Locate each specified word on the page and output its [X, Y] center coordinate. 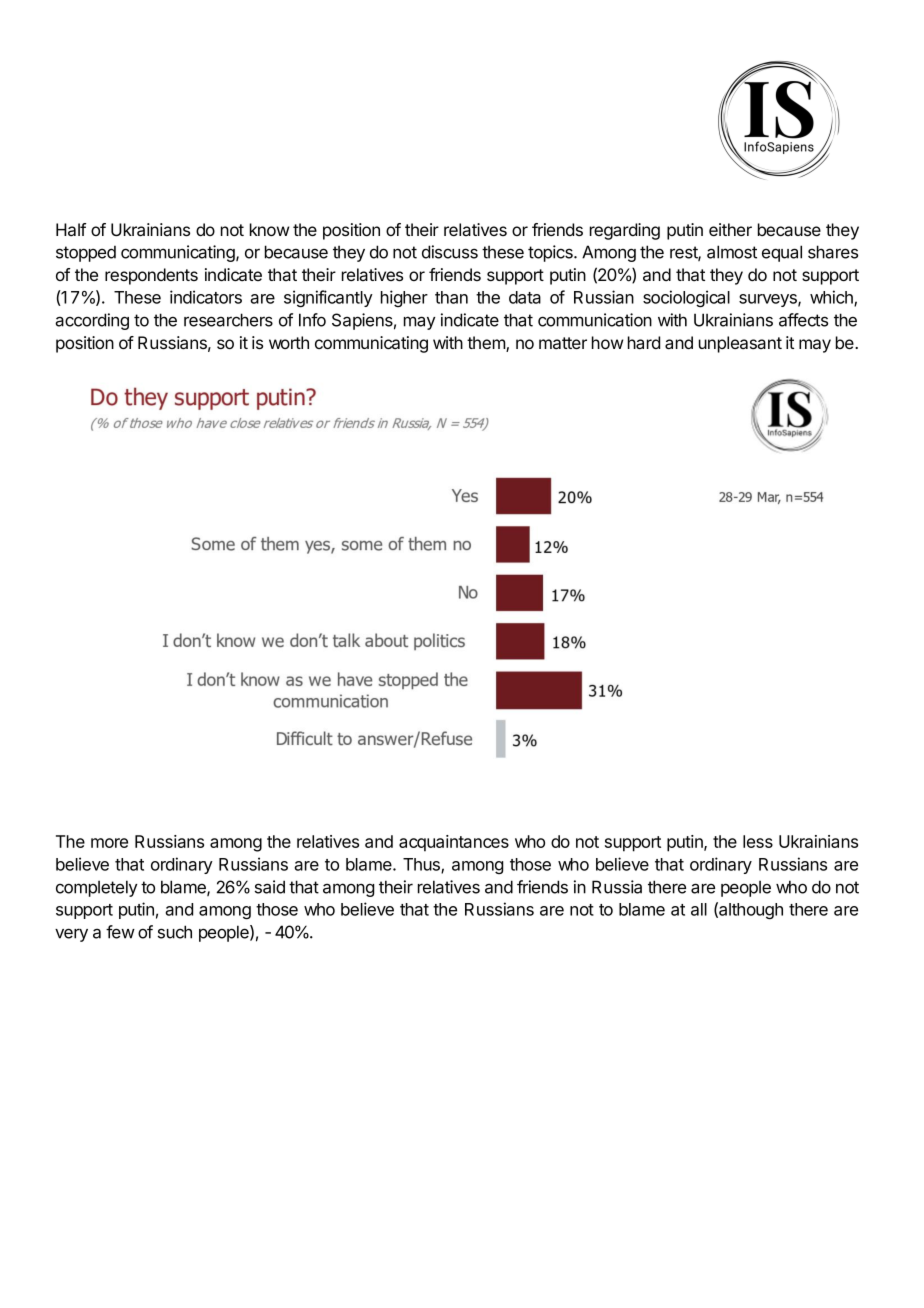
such [175, 932]
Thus [422, 865]
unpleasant [740, 344]
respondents [151, 276]
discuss [450, 252]
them [487, 344]
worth [289, 342]
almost [732, 252]
